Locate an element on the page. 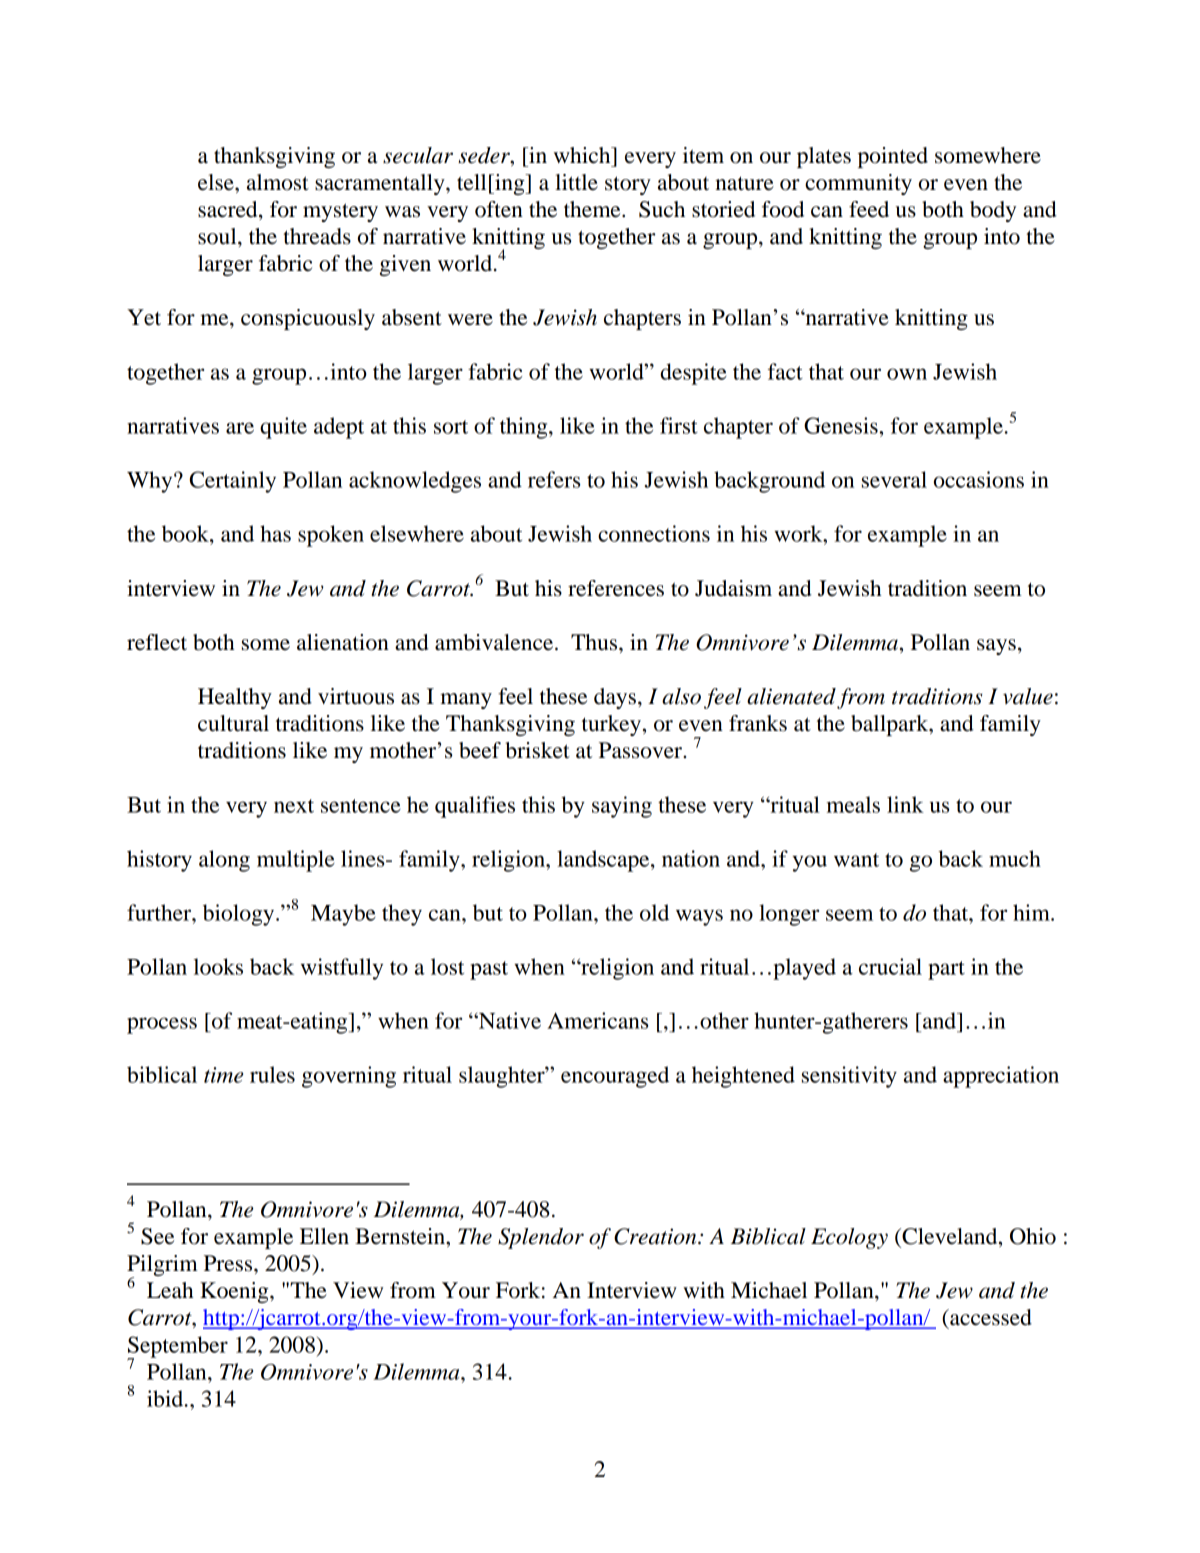  next is located at coordinates (294, 806).
